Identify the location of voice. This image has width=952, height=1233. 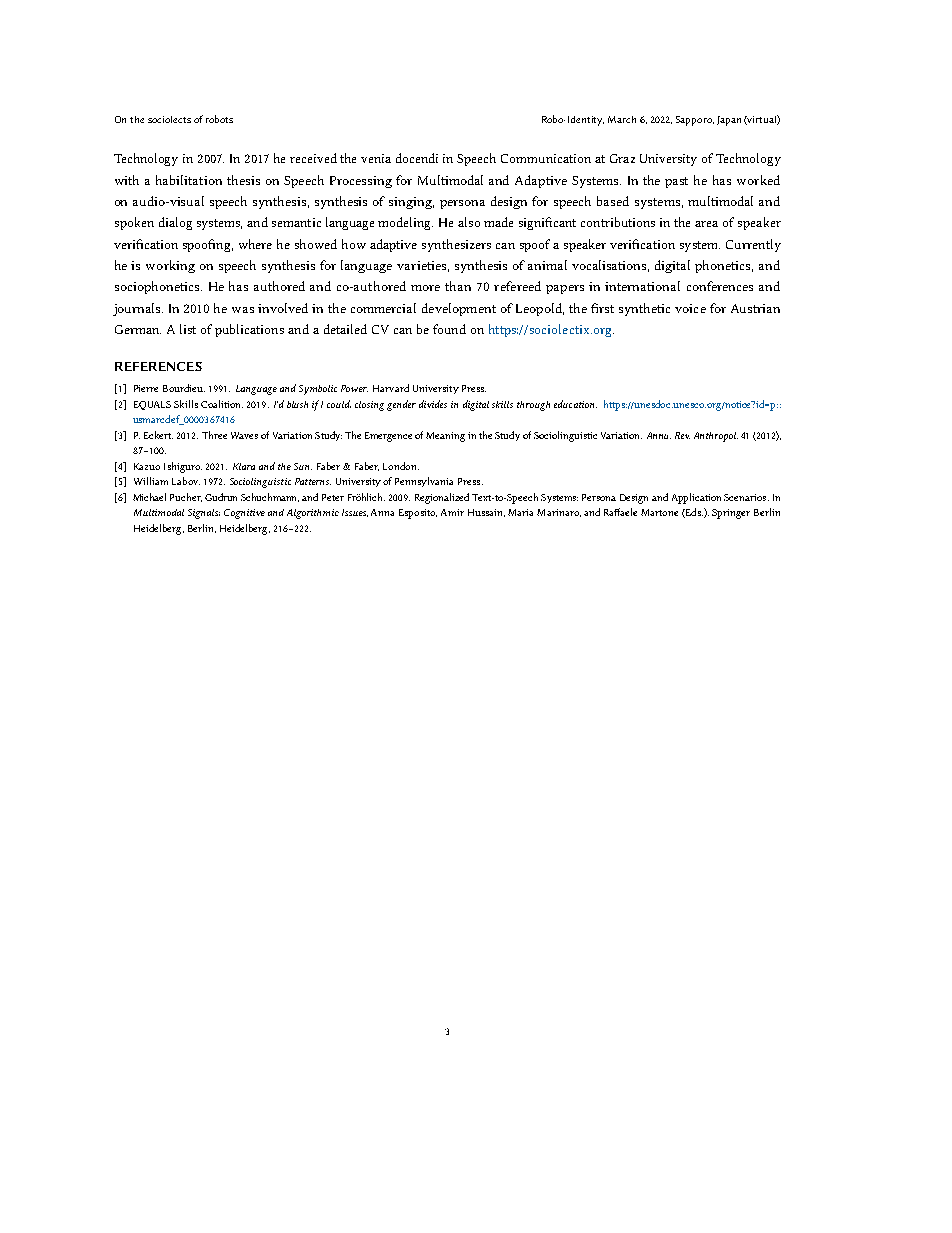
(690, 308).
